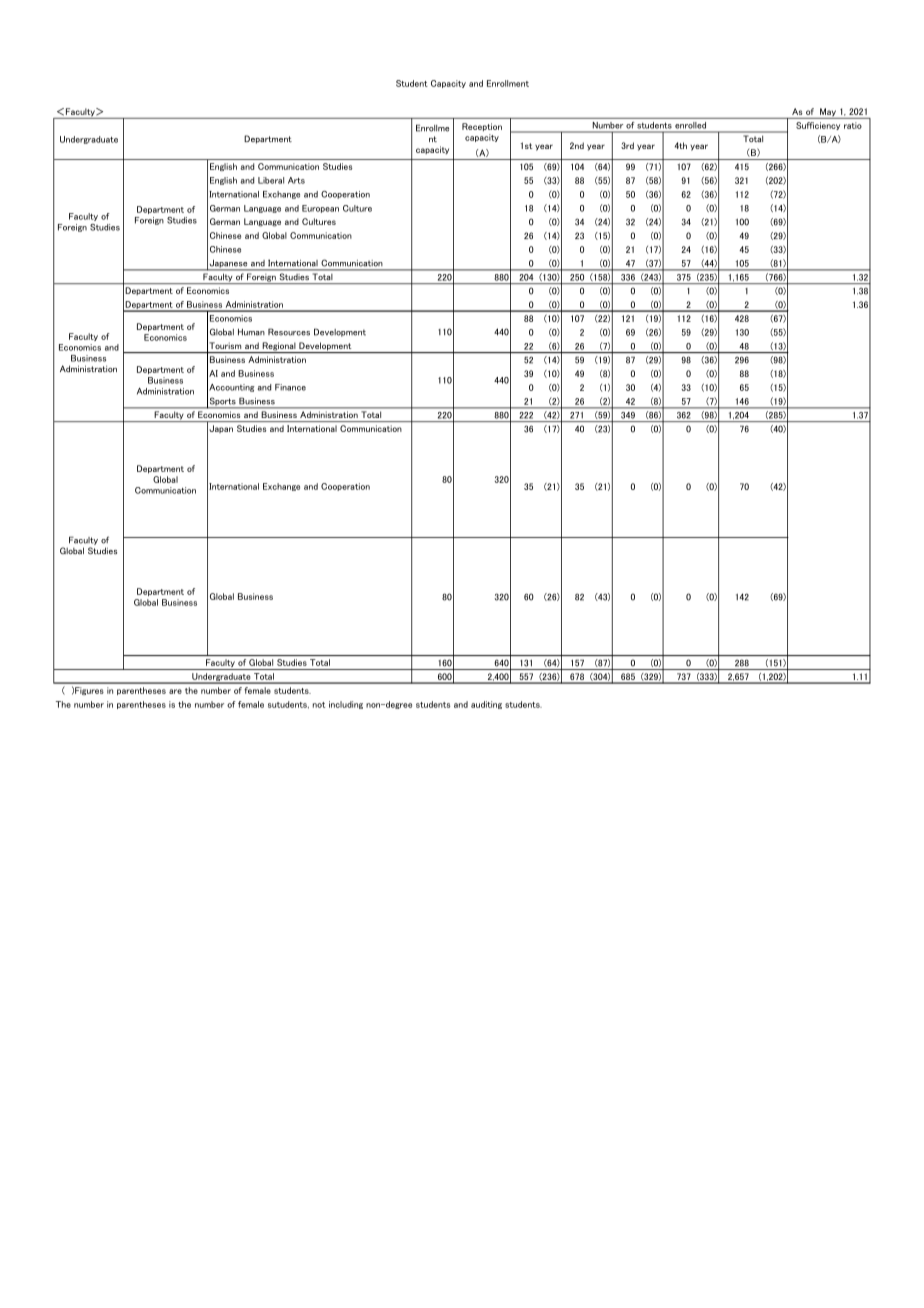 The height and width of the screenshot is (1308, 924). I want to click on Human, so click(251, 332).
